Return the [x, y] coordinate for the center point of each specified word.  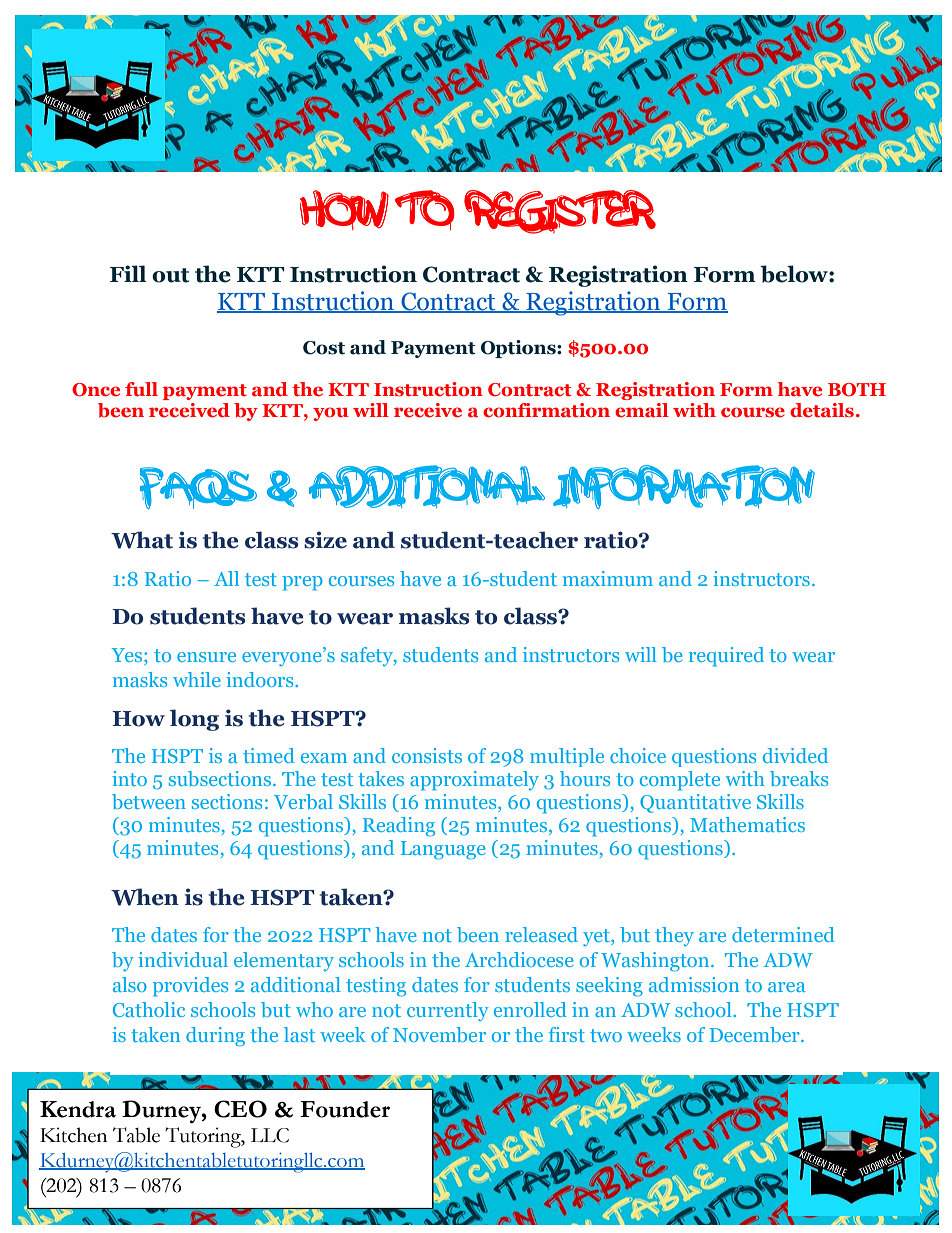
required [726, 657]
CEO [240, 1109]
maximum [608, 578]
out [170, 275]
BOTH [857, 390]
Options [519, 349]
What [142, 540]
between [149, 801]
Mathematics [747, 824]
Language [443, 850]
